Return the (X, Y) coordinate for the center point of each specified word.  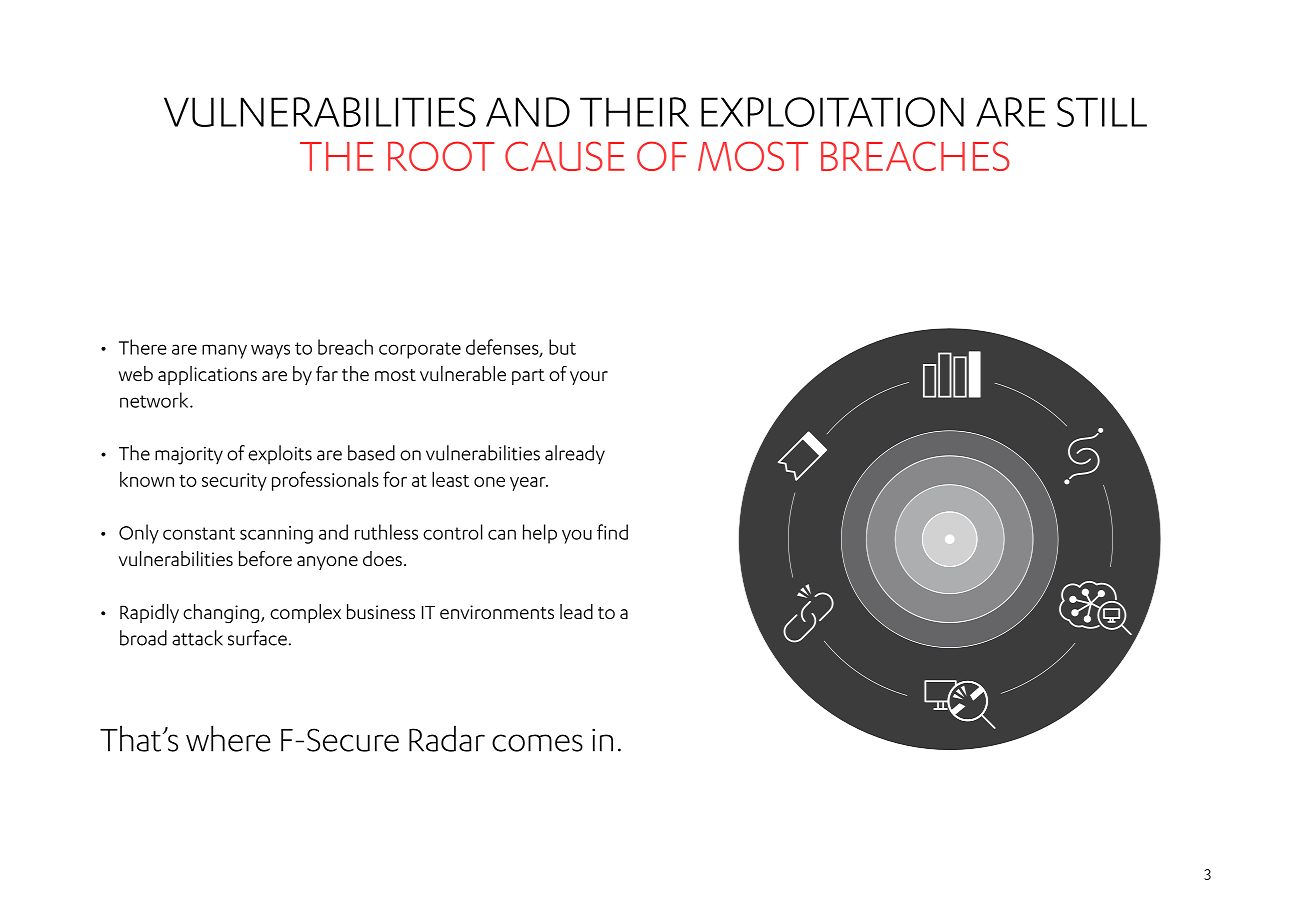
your (589, 378)
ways (270, 351)
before (265, 558)
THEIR (634, 112)
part (528, 377)
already (575, 454)
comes (537, 743)
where (228, 738)
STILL (1102, 112)
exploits (280, 454)
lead (576, 611)
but (562, 347)
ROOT (441, 156)
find (612, 532)
